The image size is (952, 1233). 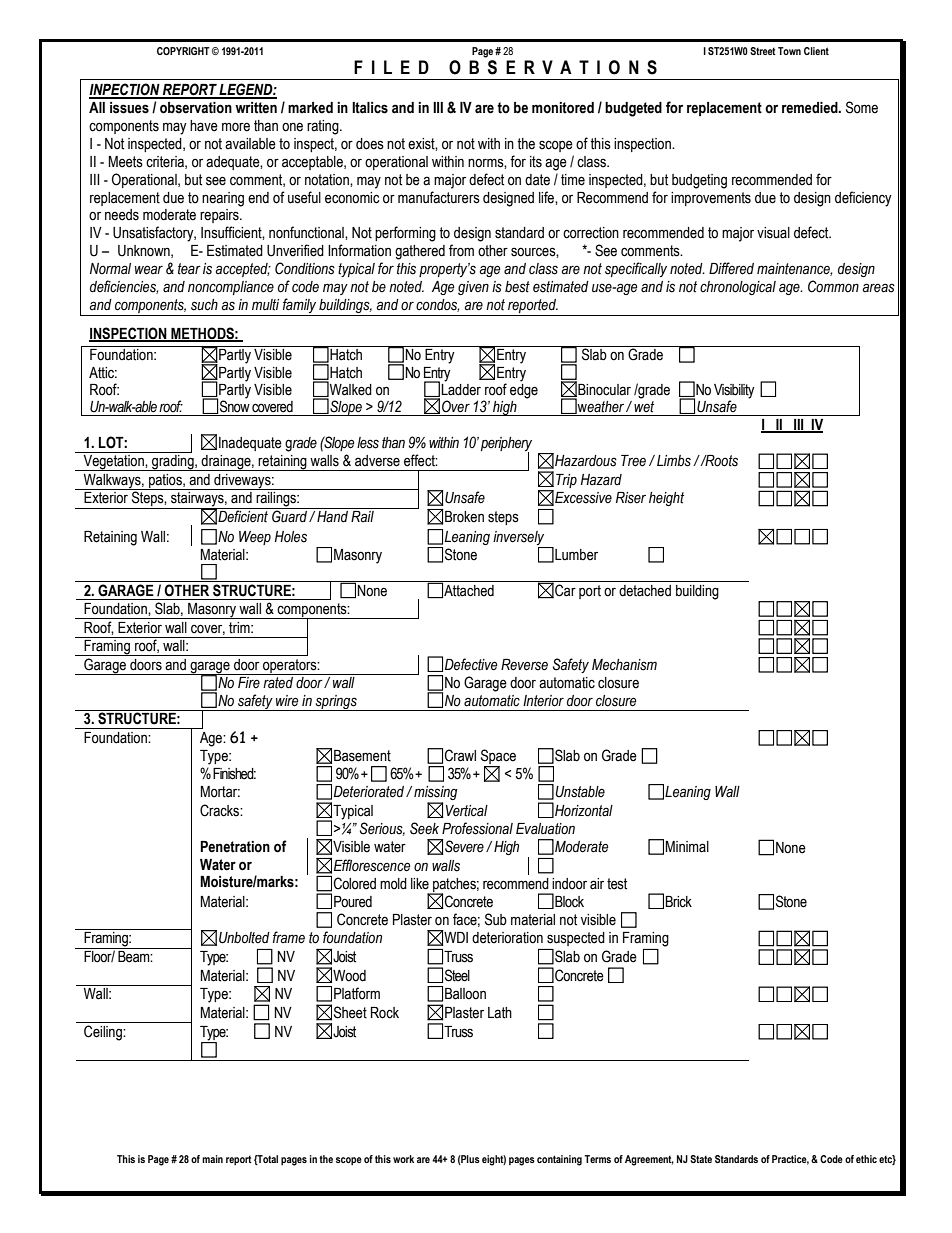 I want to click on Minimal, so click(x=687, y=847).
